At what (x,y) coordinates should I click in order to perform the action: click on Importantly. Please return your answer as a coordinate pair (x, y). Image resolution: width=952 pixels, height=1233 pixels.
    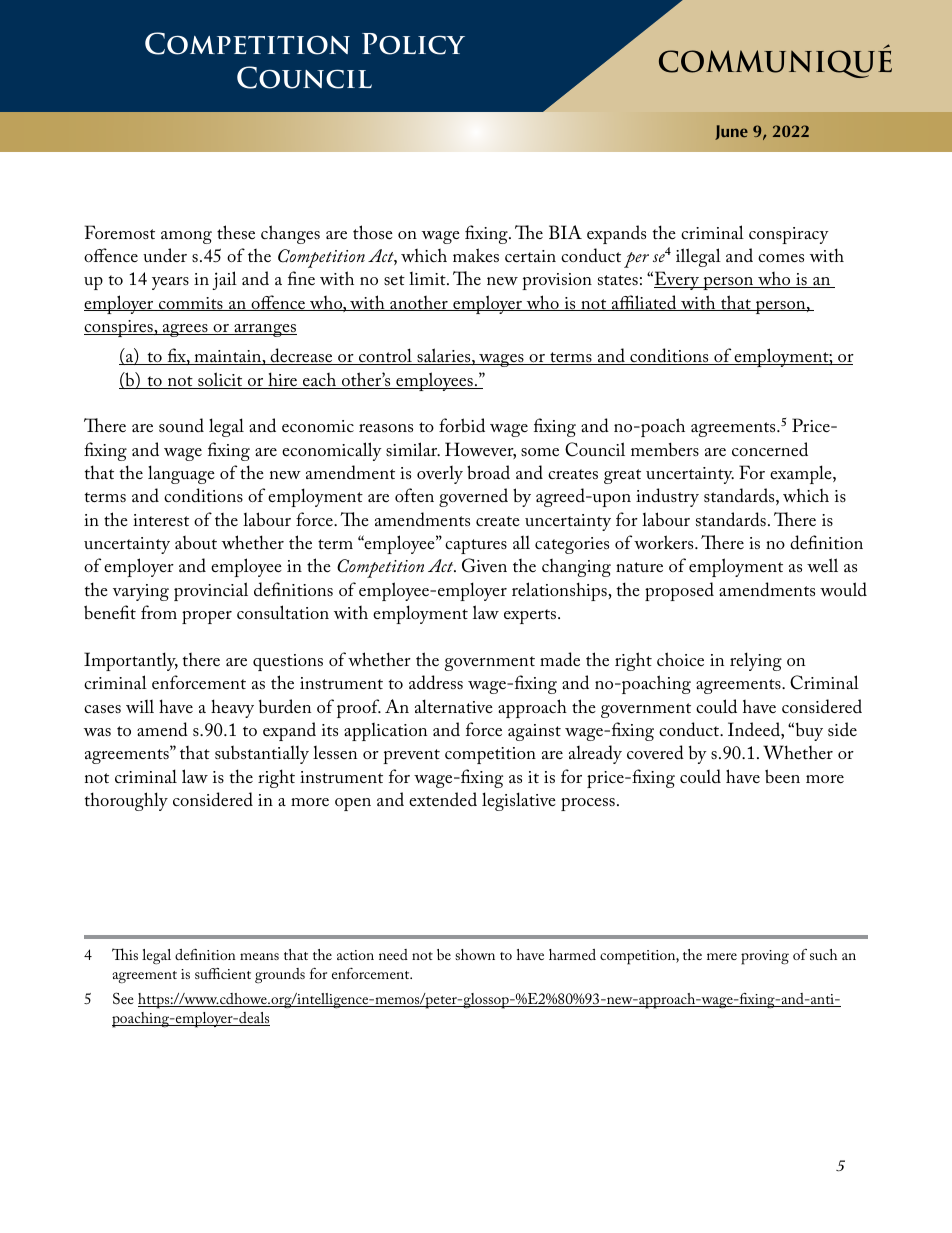
    Looking at the image, I should click on (131, 661).
